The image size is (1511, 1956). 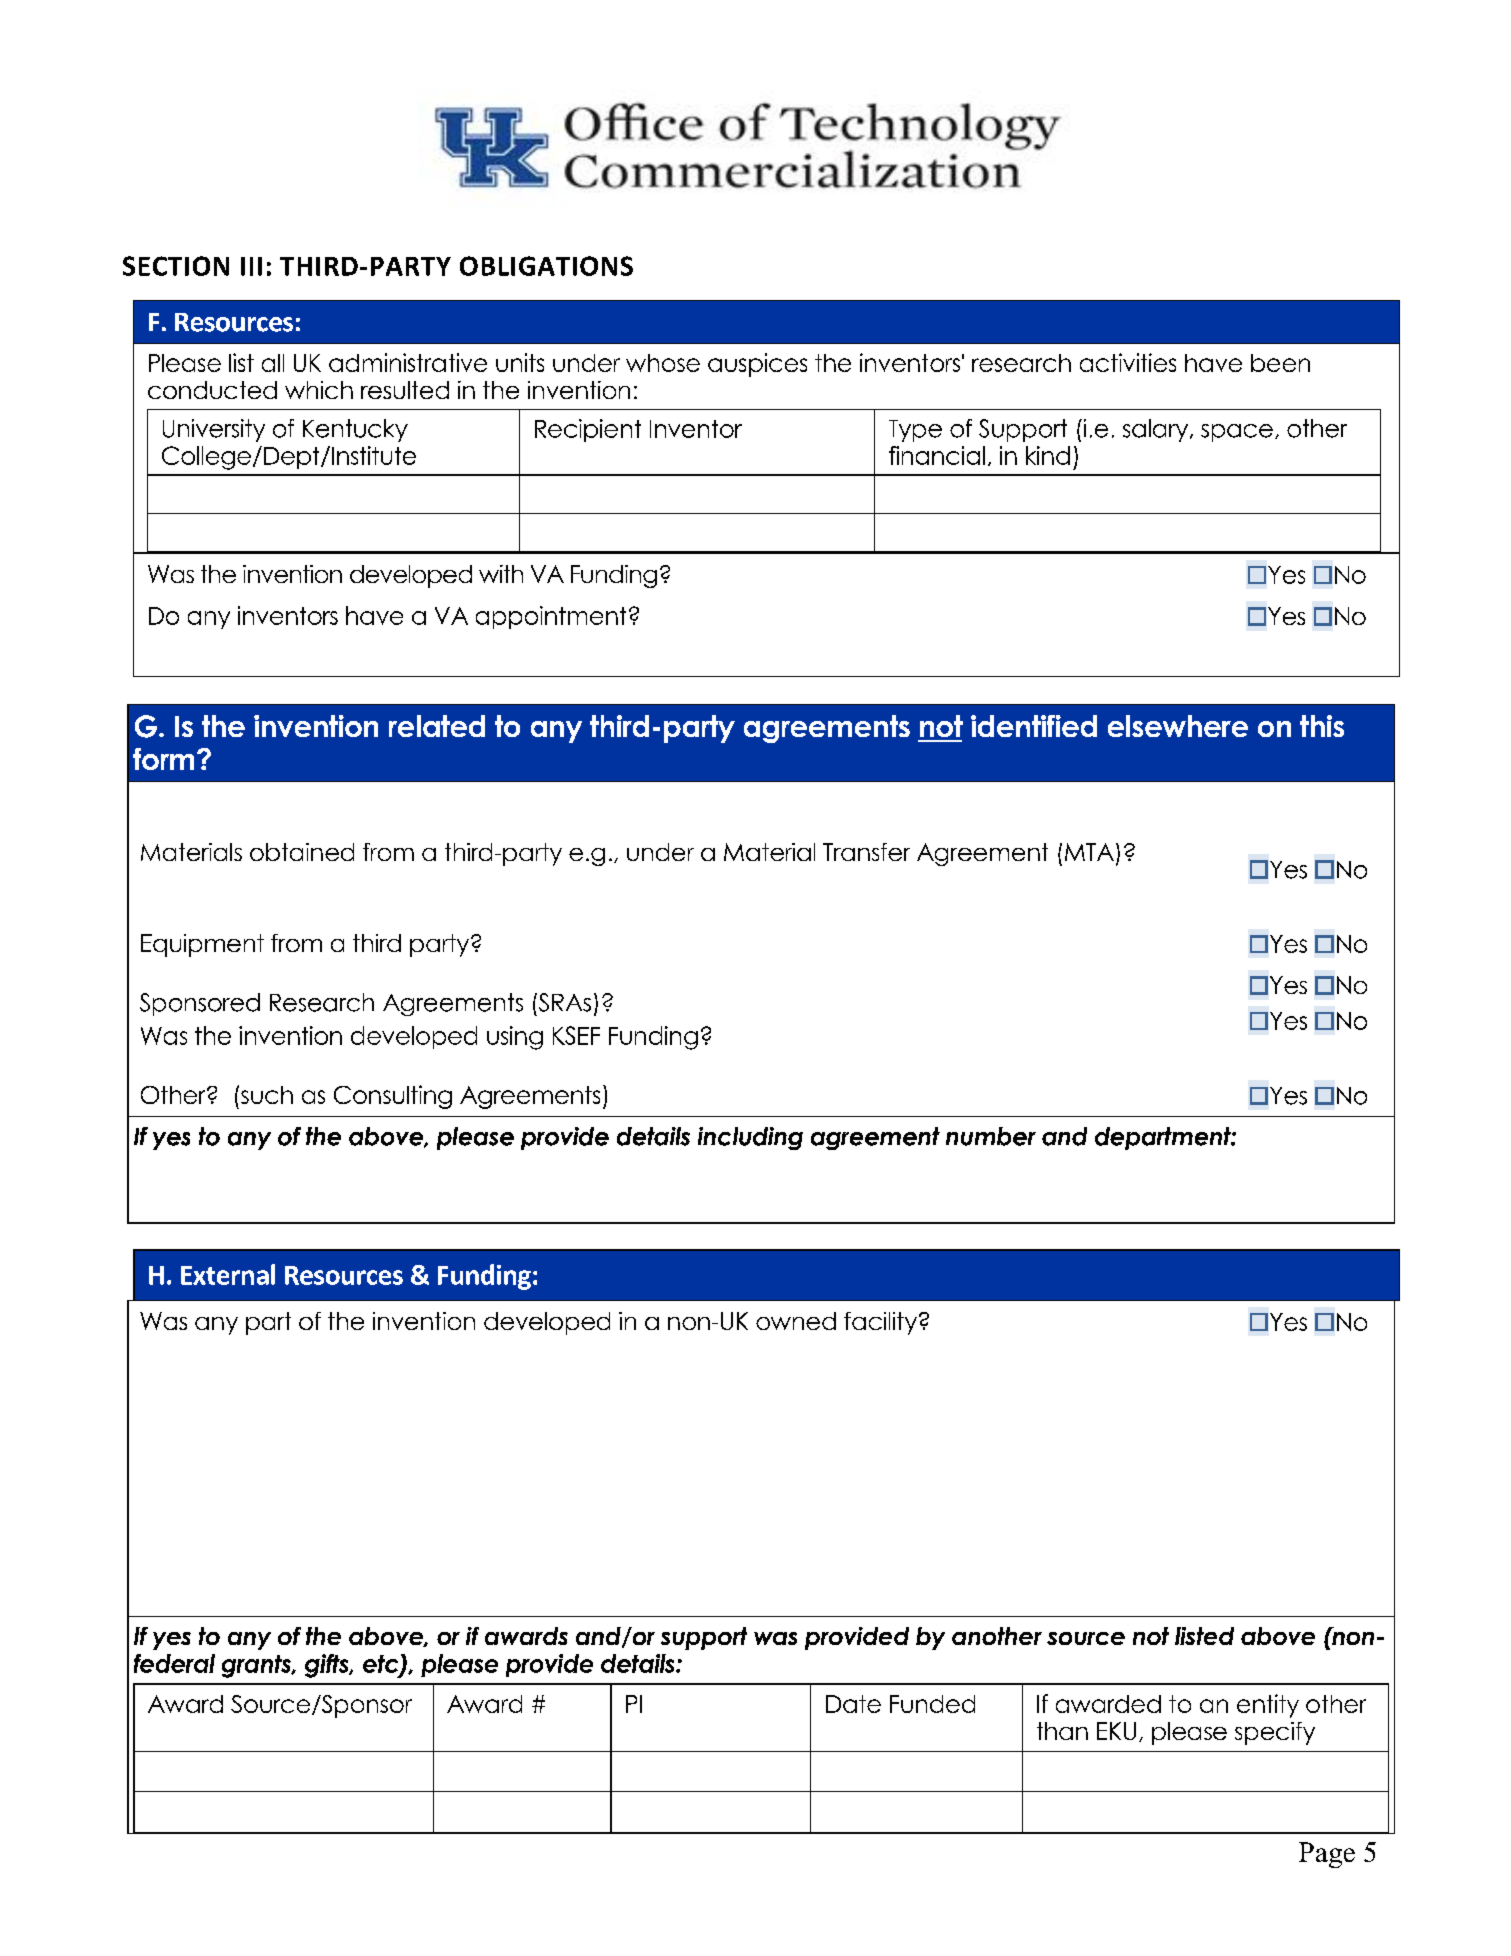 I want to click on activities, so click(x=1128, y=362).
